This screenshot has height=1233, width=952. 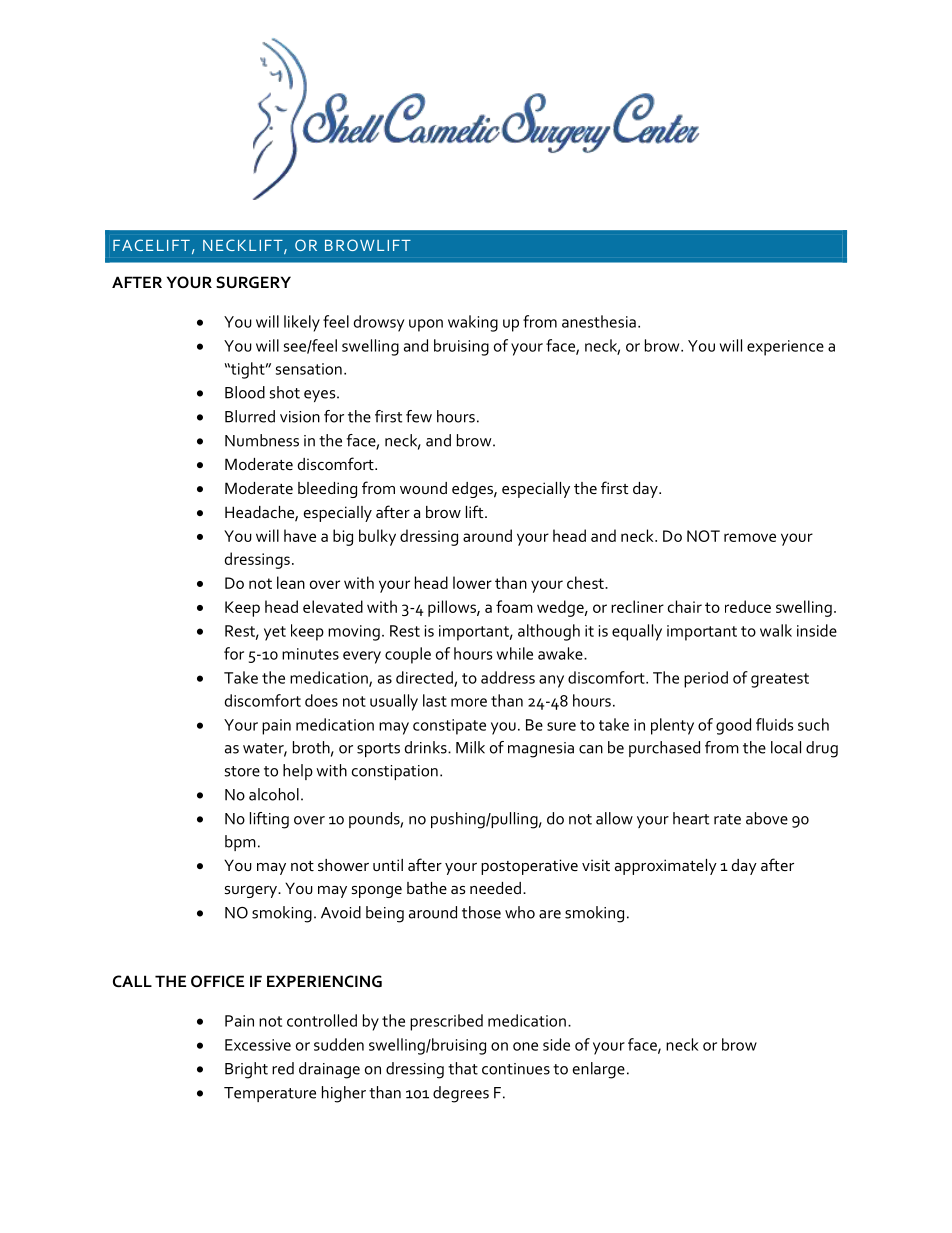 I want to click on does, so click(x=321, y=700).
